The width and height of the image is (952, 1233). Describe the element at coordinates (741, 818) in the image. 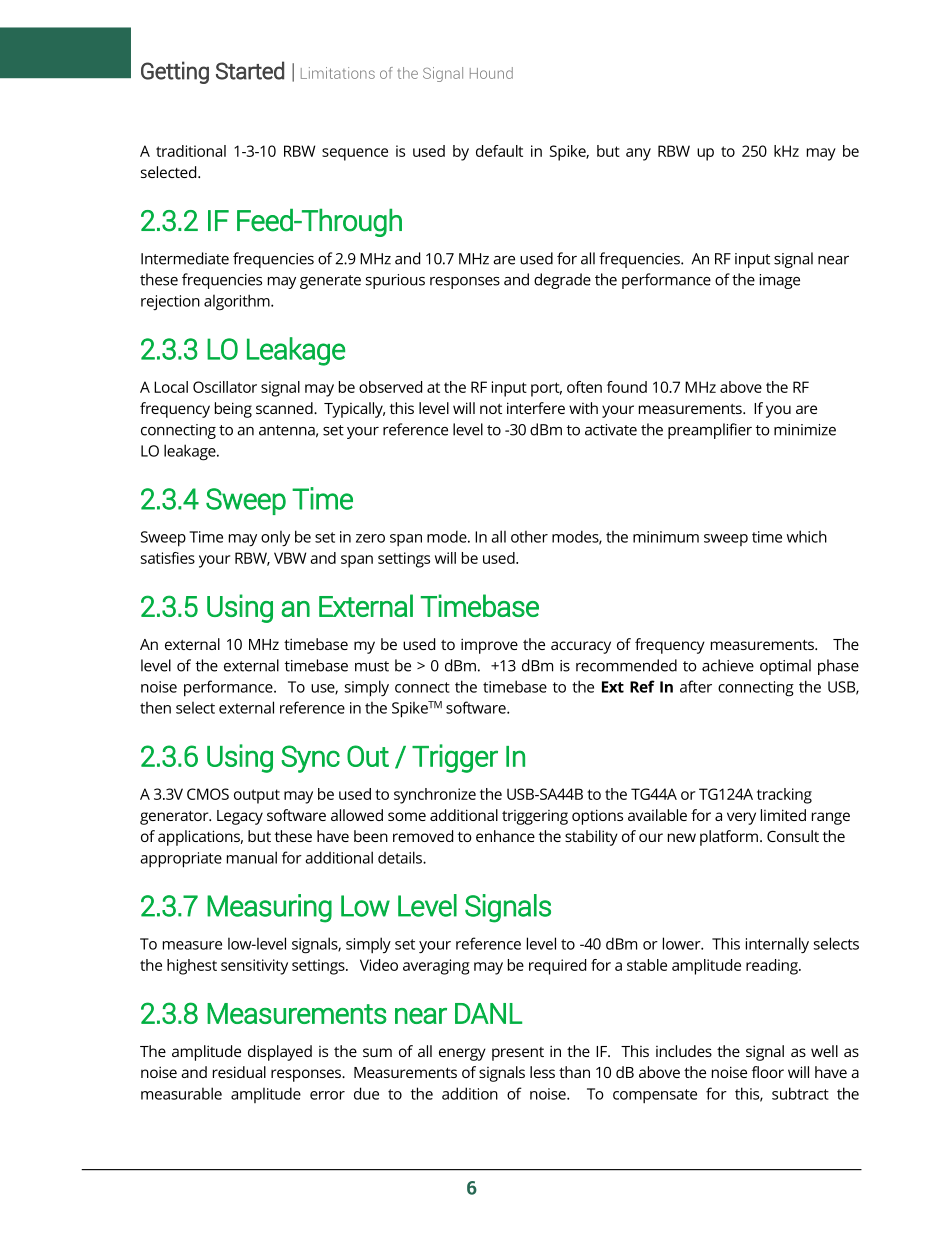

I see `very` at that location.
